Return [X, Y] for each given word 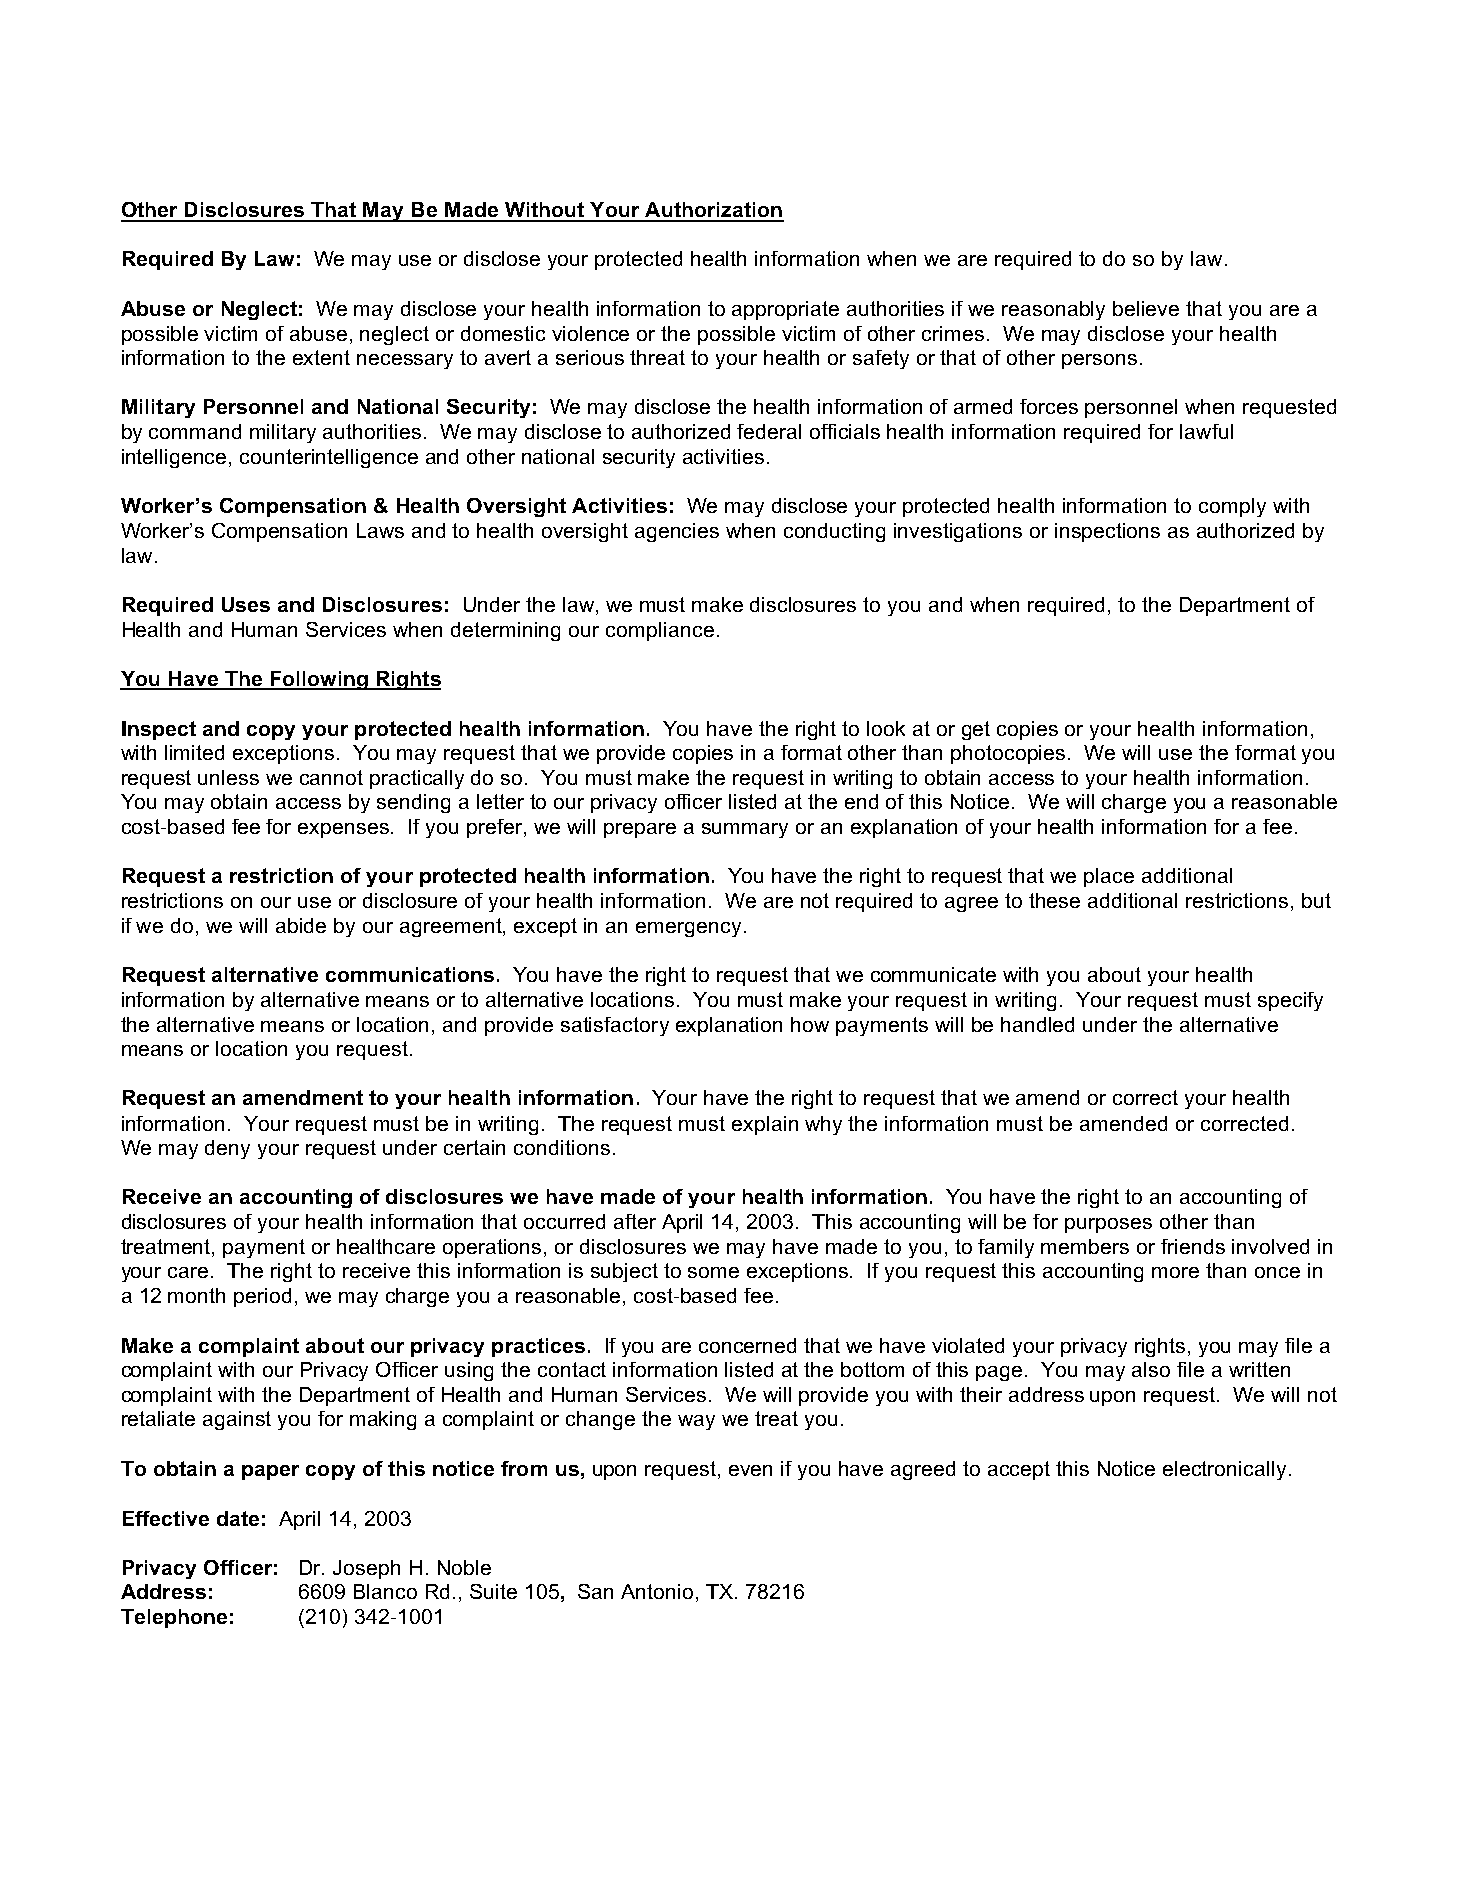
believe [1146, 308]
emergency [688, 929]
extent [321, 357]
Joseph [366, 1569]
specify [1290, 1001]
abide [301, 925]
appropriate [785, 310]
